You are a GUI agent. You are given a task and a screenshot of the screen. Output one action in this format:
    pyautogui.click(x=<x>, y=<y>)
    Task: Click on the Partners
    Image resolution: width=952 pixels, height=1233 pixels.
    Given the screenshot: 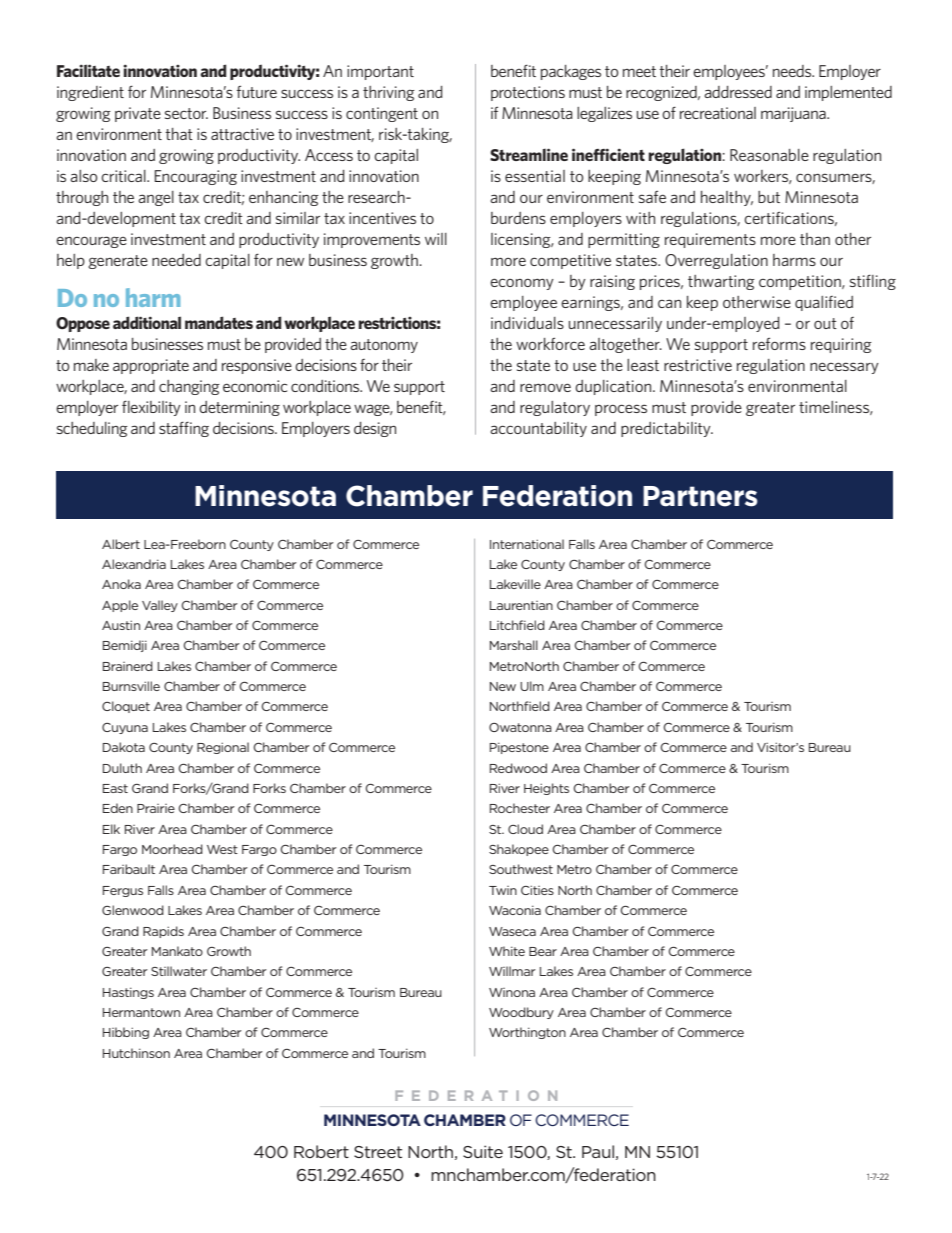 What is the action you would take?
    pyautogui.click(x=700, y=496)
